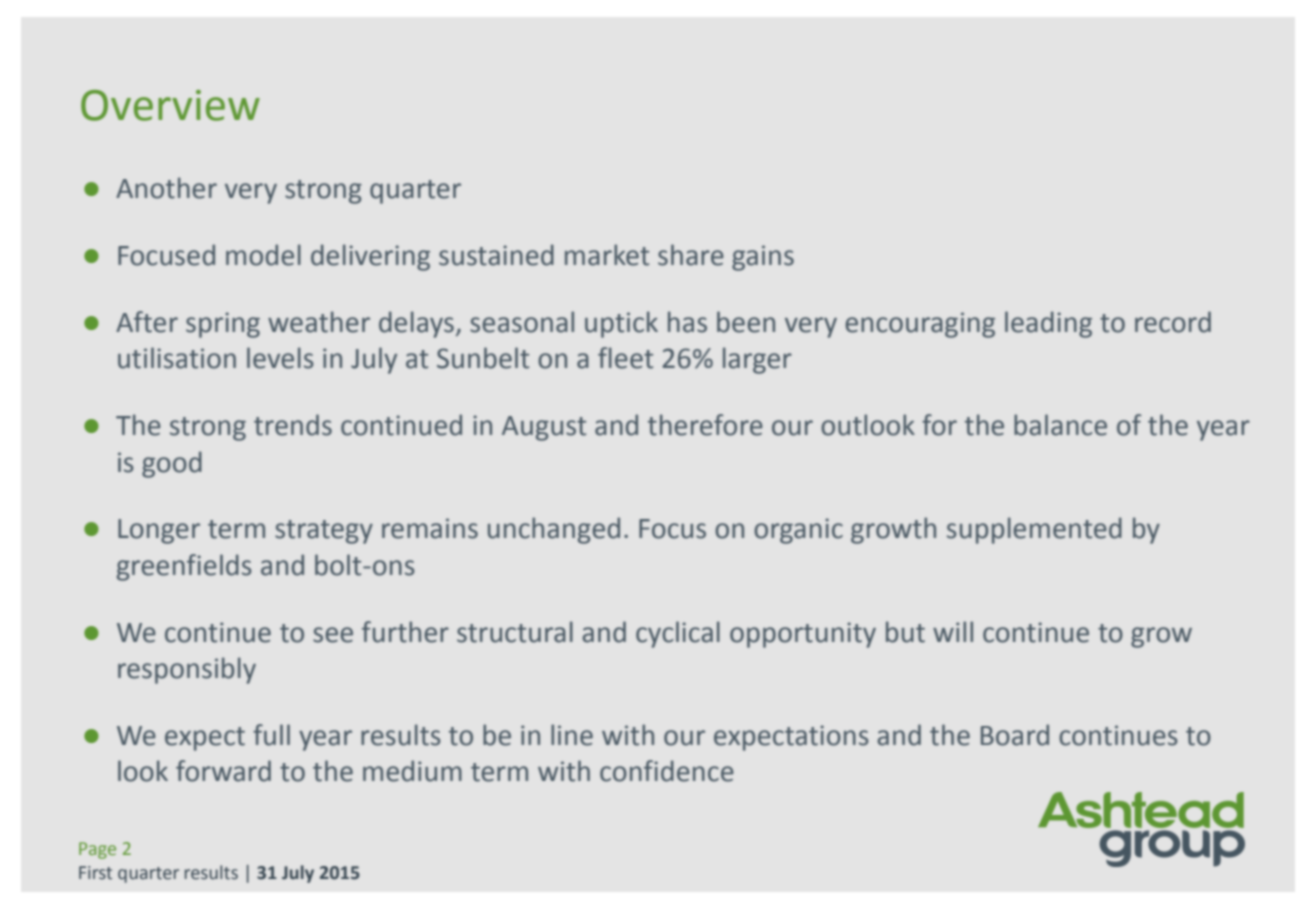 The image size is (1316, 911). Describe the element at coordinates (1034, 530) in the screenshot. I see `supplemented` at that location.
